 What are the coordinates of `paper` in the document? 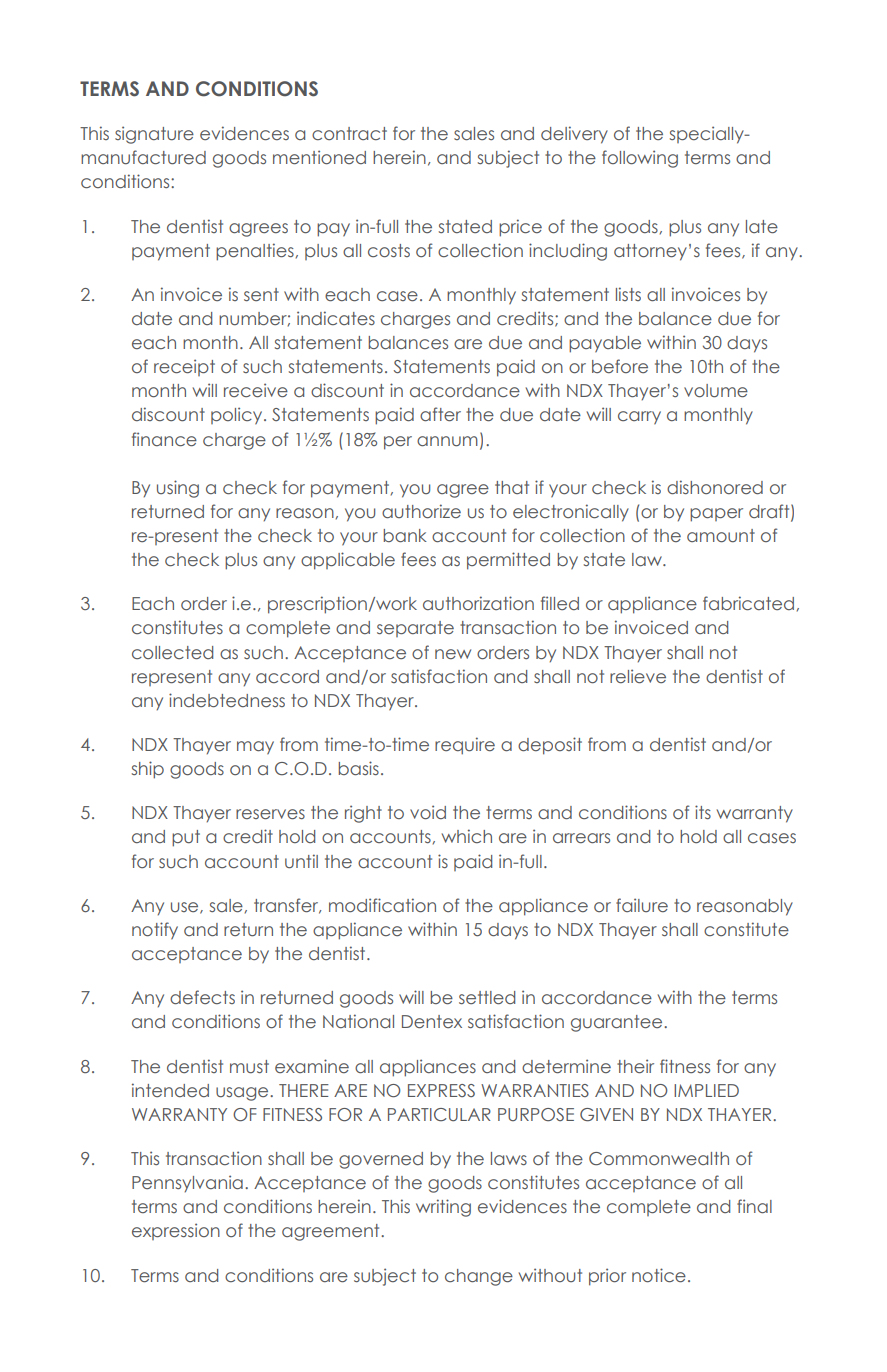 It's located at (716, 515).
